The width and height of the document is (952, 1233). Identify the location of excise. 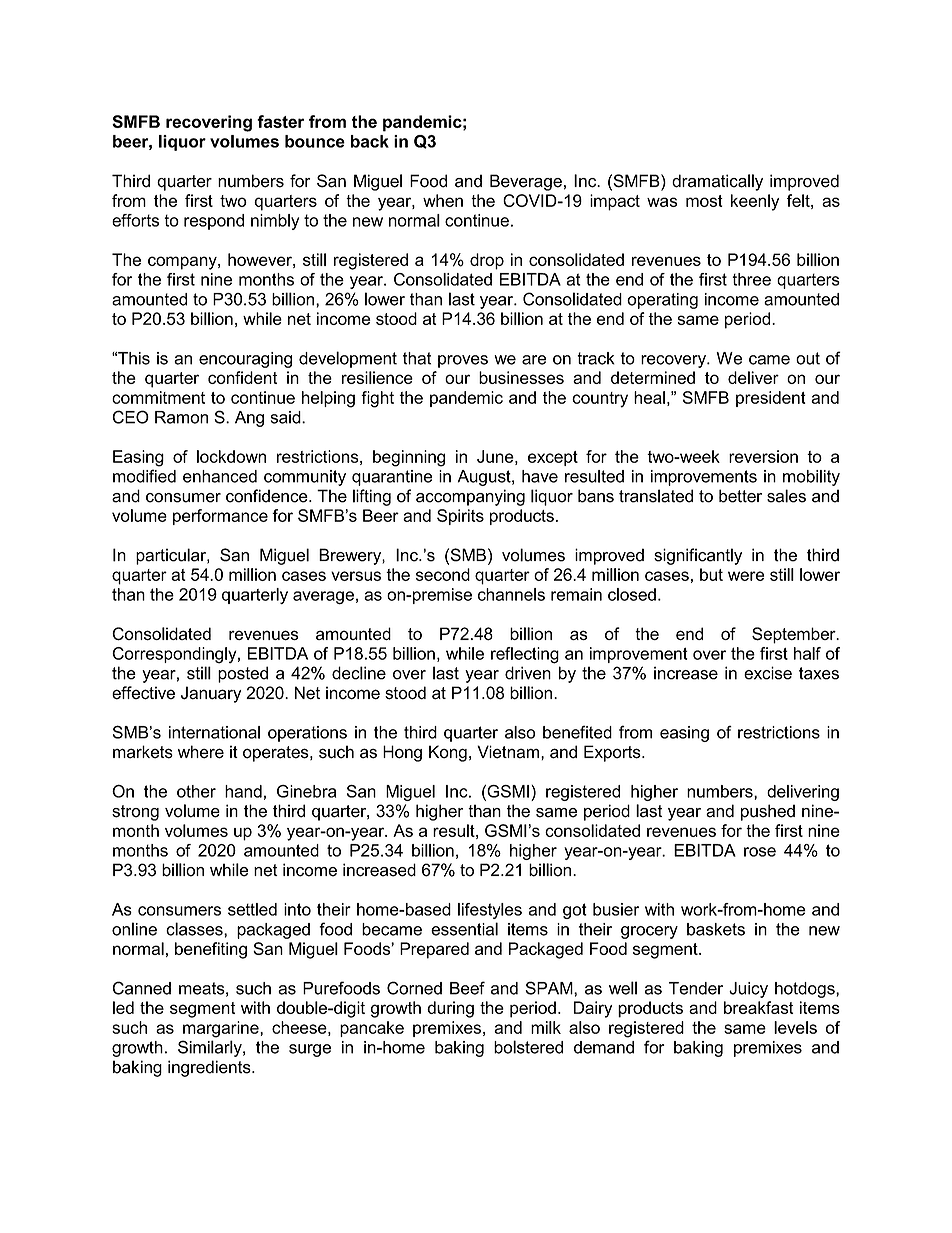
(768, 673).
